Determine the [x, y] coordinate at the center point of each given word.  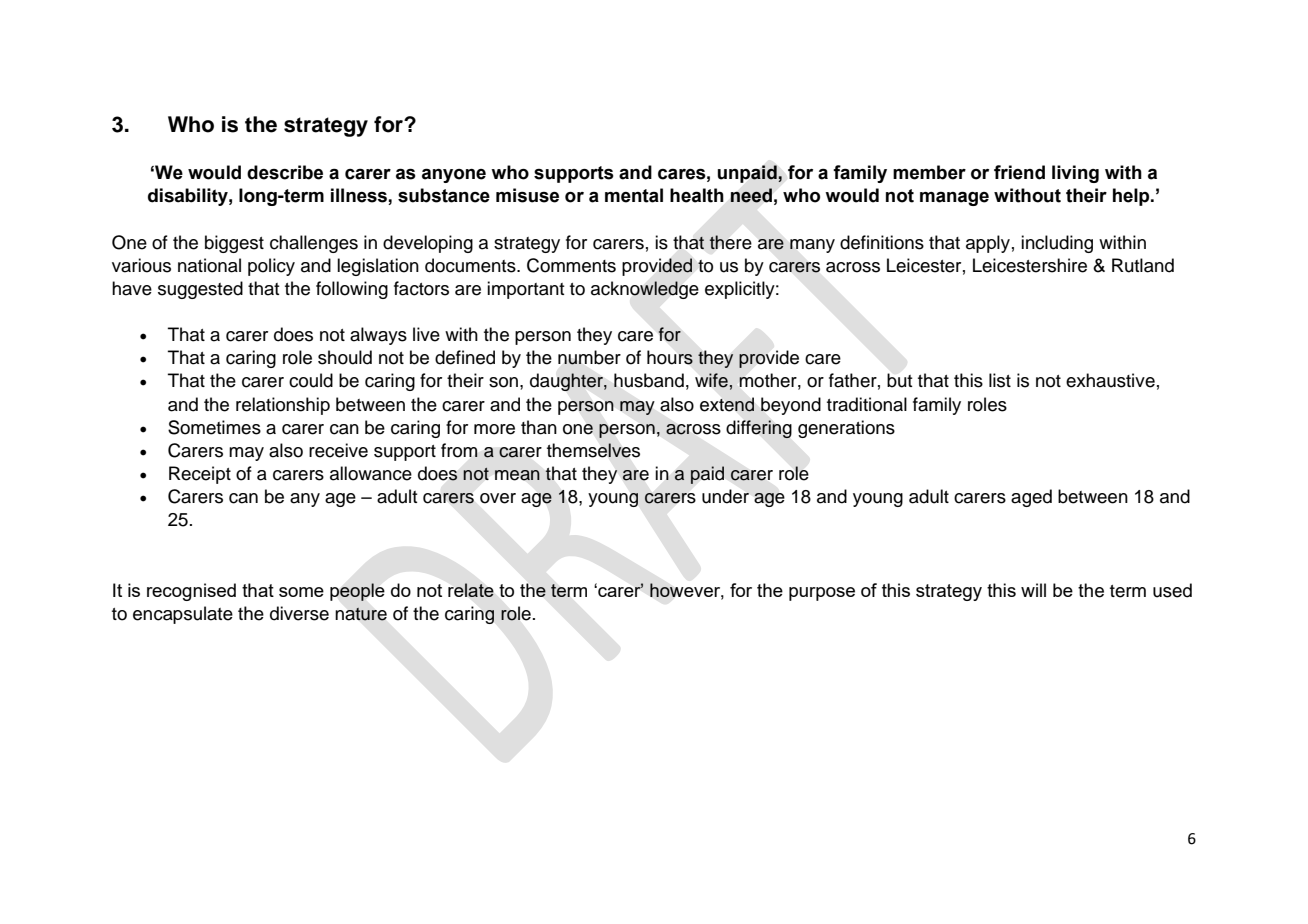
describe [285, 172]
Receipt [200, 475]
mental [634, 195]
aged [1031, 498]
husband [649, 380]
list [1000, 380]
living [1075, 174]
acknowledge [645, 290]
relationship [283, 406]
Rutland [1143, 265]
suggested [200, 290]
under [725, 496]
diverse [299, 613]
